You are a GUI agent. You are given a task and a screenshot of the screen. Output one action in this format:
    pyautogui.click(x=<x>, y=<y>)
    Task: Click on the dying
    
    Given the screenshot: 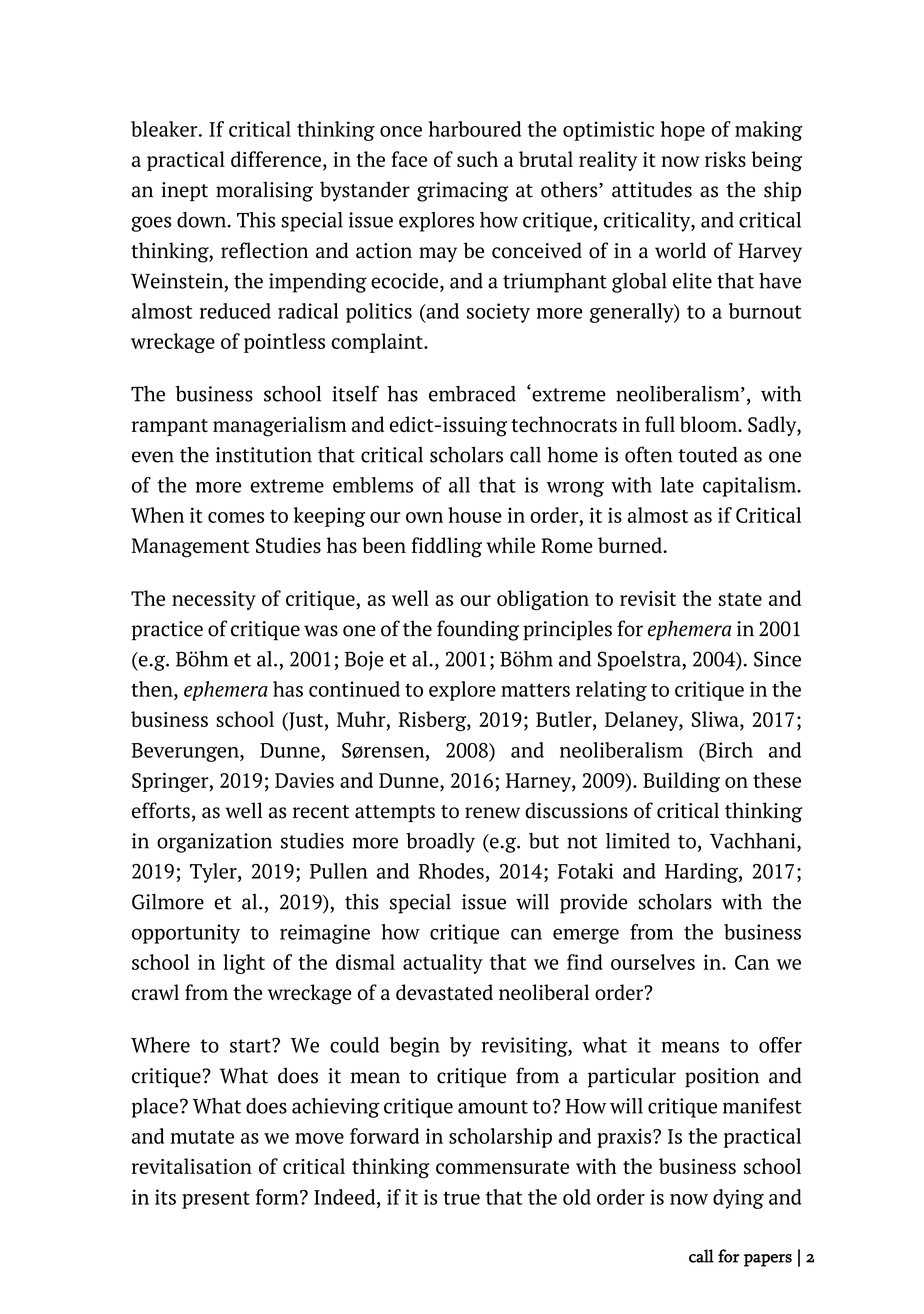 What is the action you would take?
    pyautogui.click(x=738, y=1199)
